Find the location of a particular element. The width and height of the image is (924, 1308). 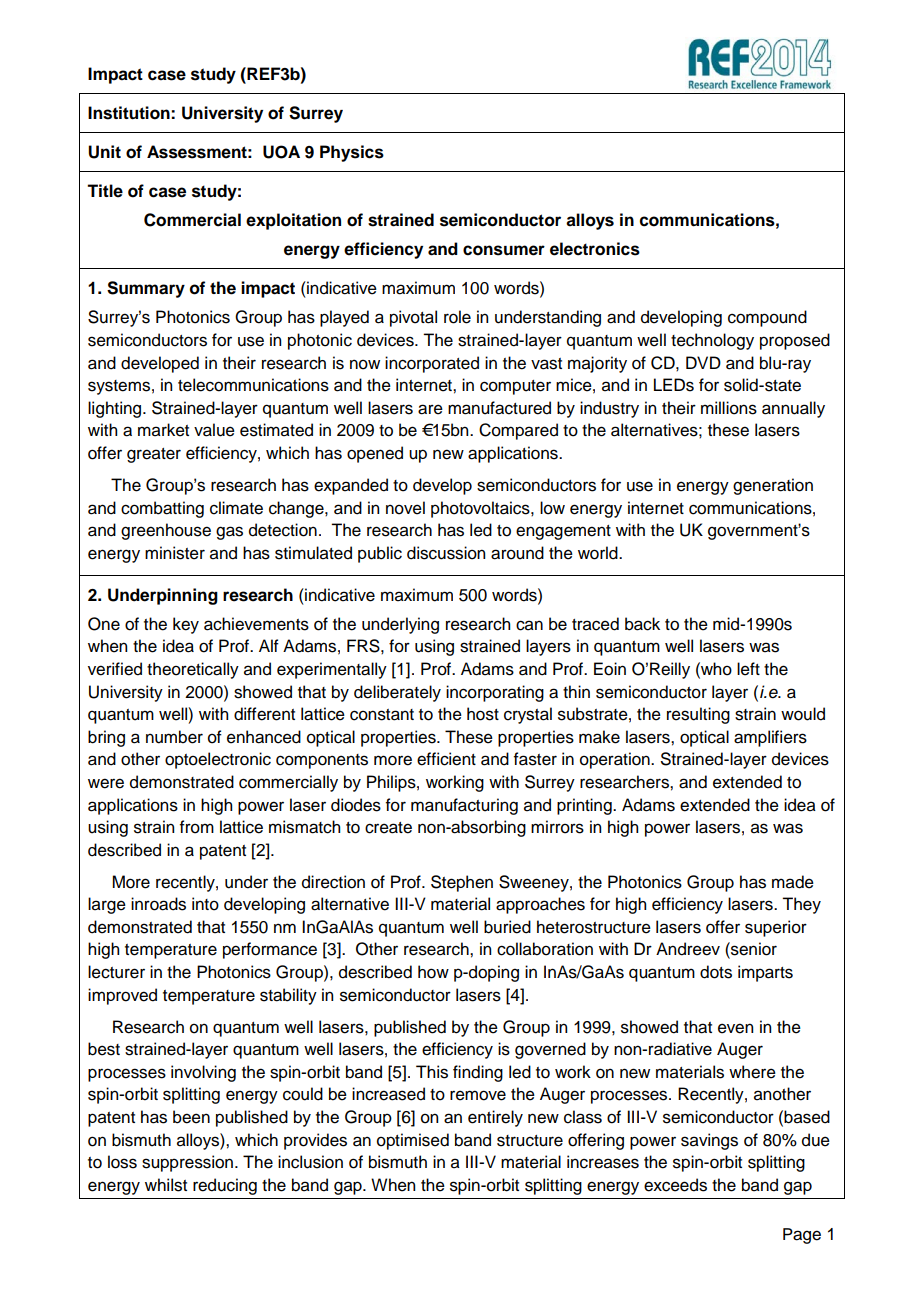

Title is located at coordinates (105, 191).
